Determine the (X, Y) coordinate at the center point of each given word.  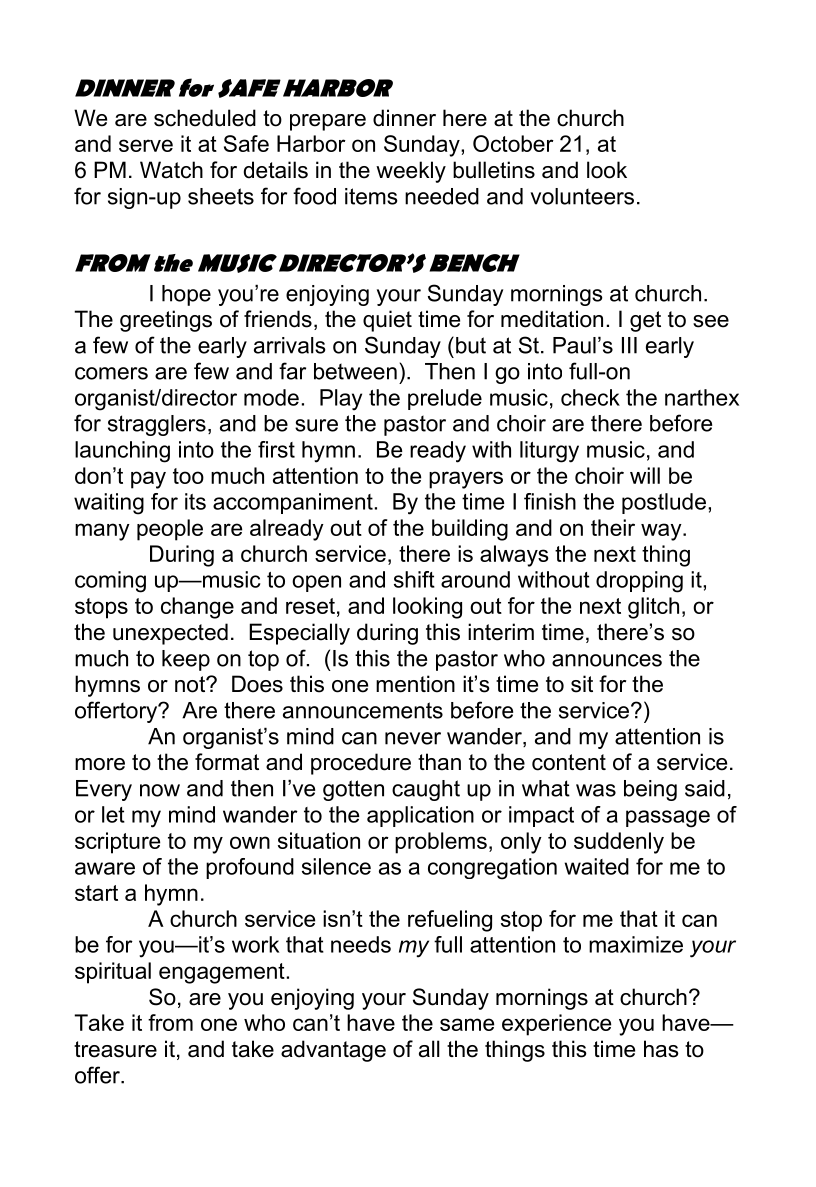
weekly (411, 172)
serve (146, 145)
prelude (445, 399)
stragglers (157, 425)
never (413, 738)
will (645, 475)
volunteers (582, 196)
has (661, 1049)
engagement (222, 973)
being (650, 790)
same (467, 1024)
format (227, 762)
